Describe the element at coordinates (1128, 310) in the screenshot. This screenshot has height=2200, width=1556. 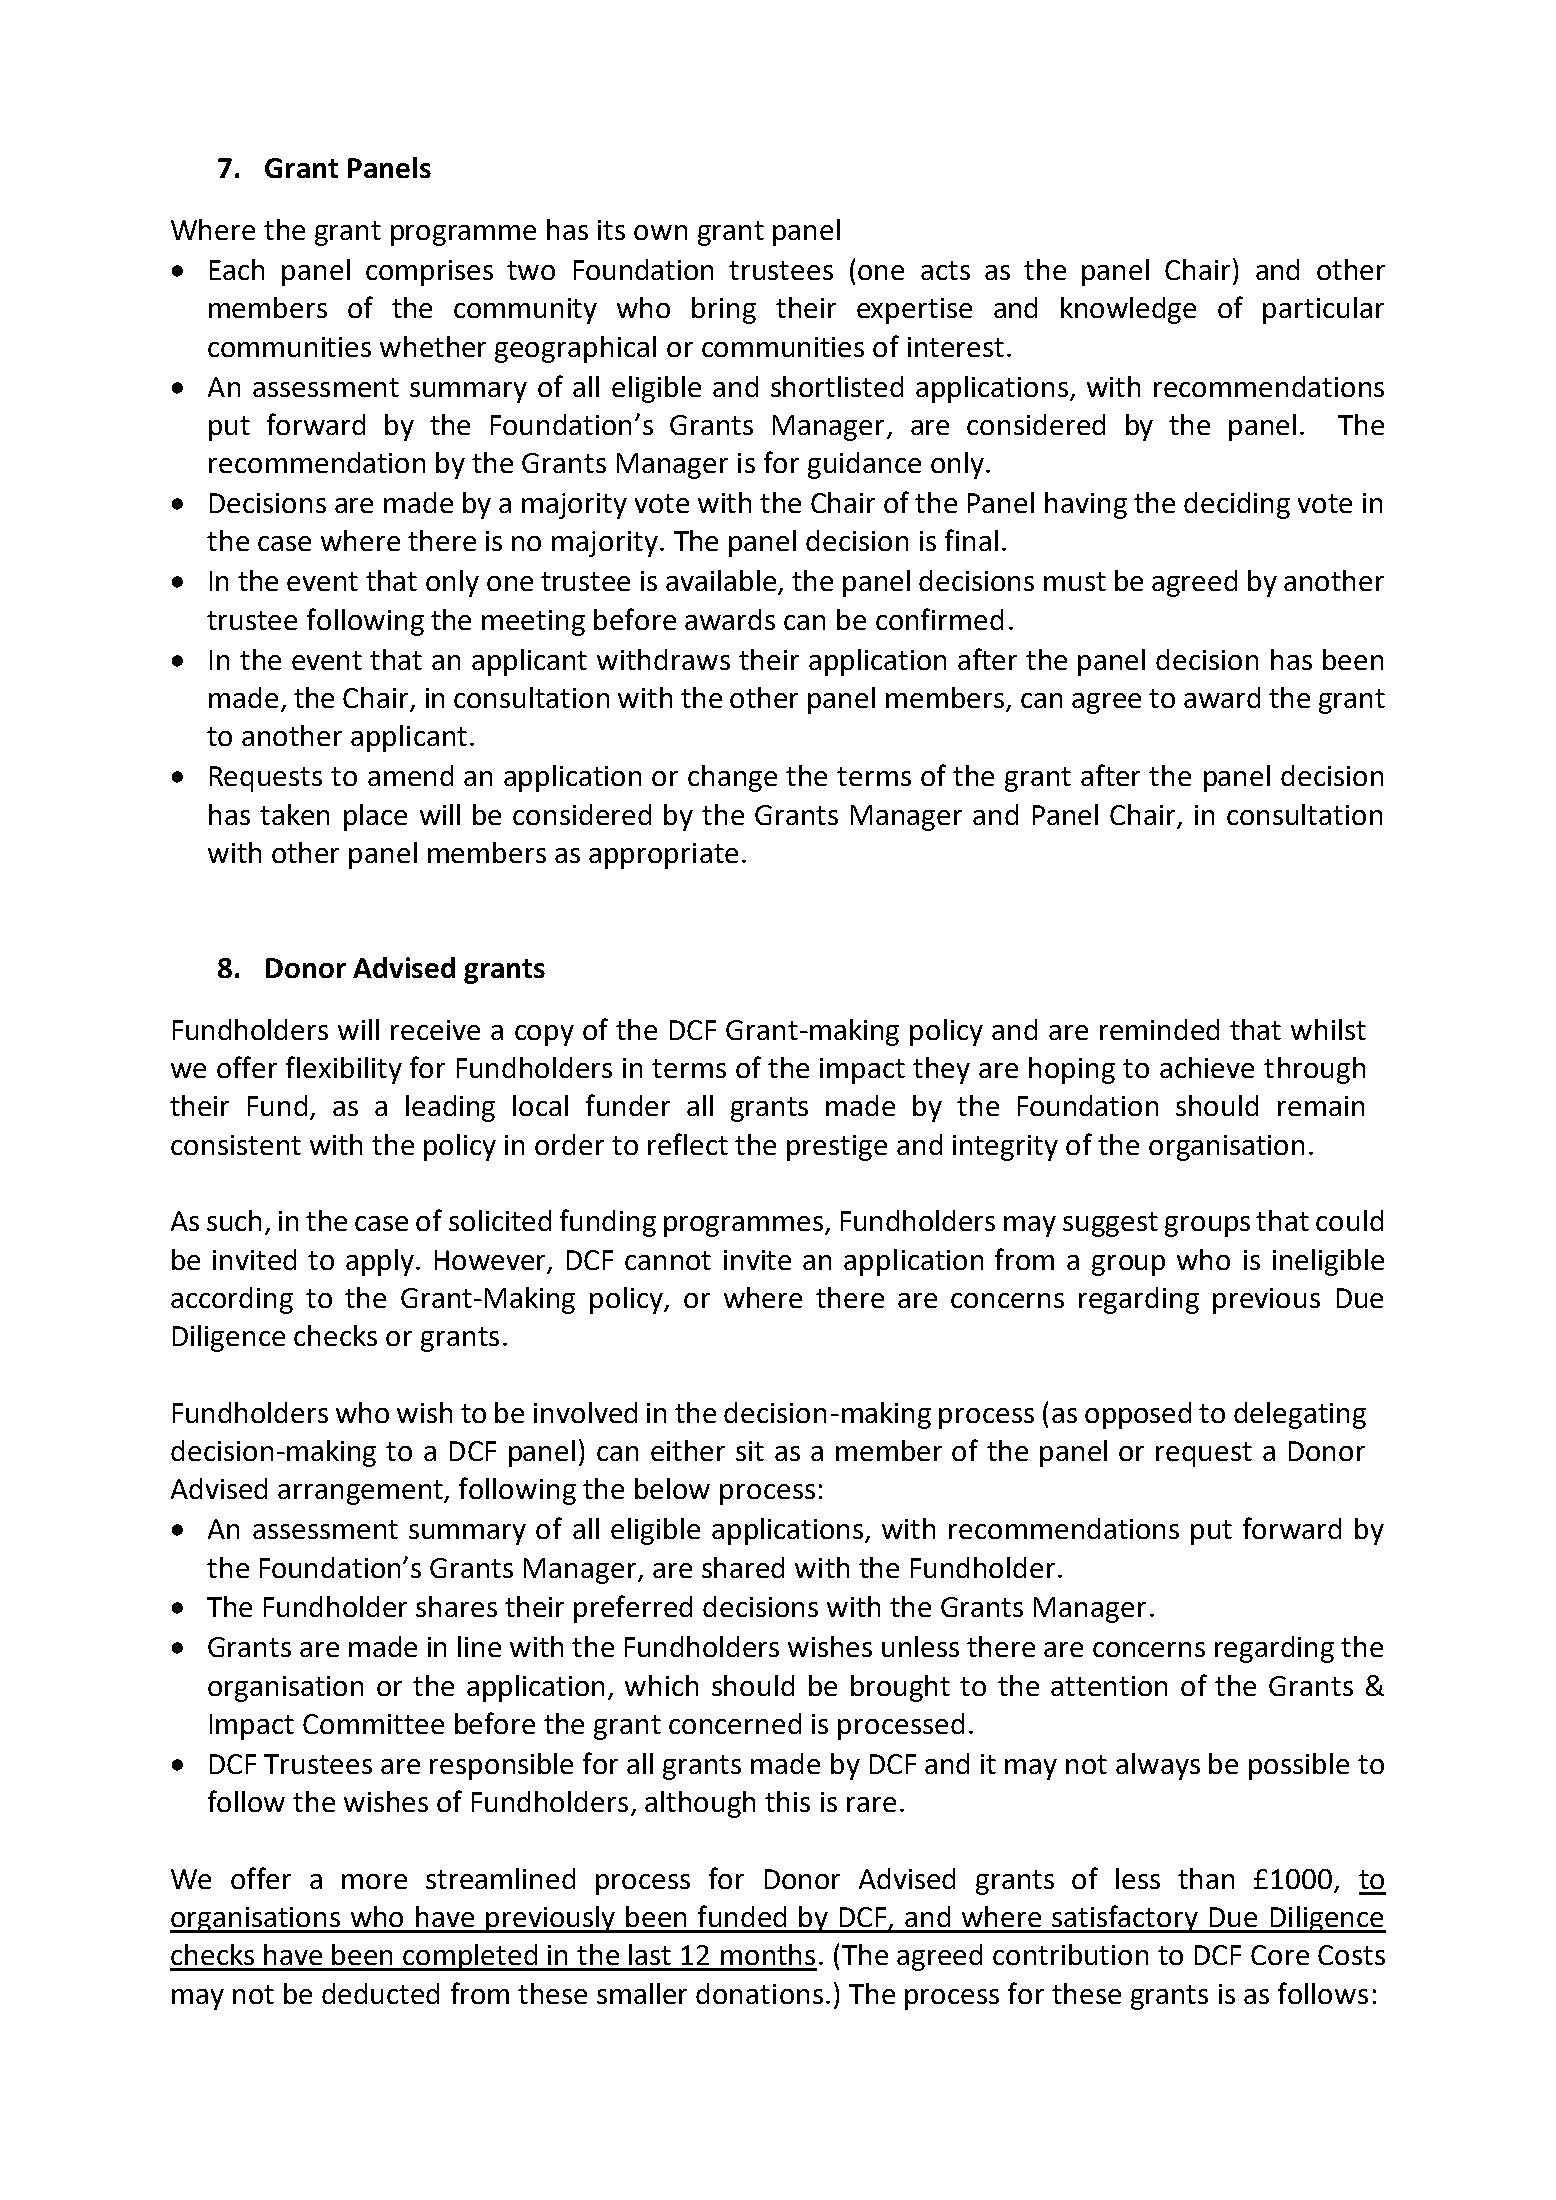
I see `knowledge` at that location.
